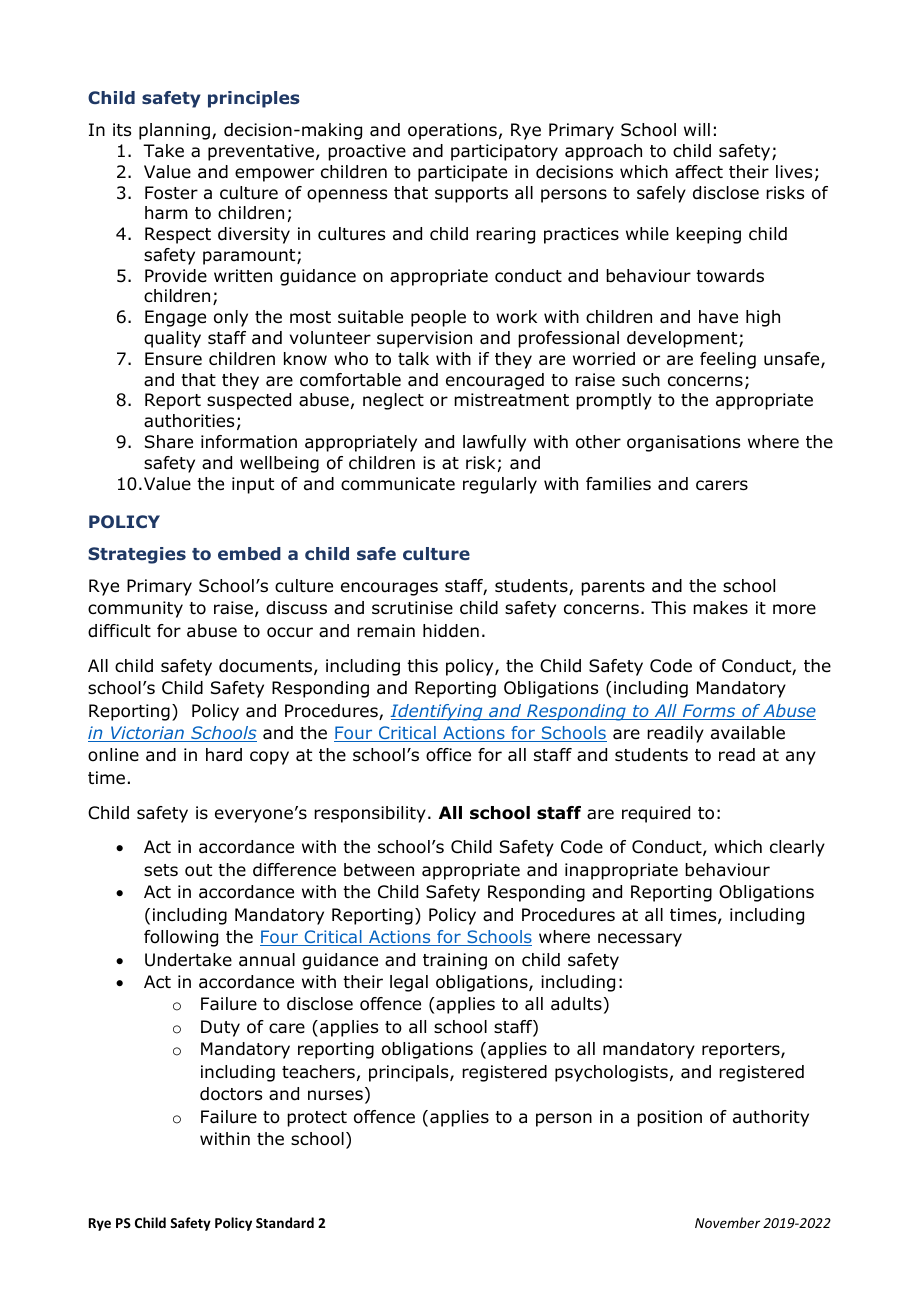 This screenshot has width=924, height=1308. Describe the element at coordinates (697, 129) in the screenshot. I see `will` at that location.
